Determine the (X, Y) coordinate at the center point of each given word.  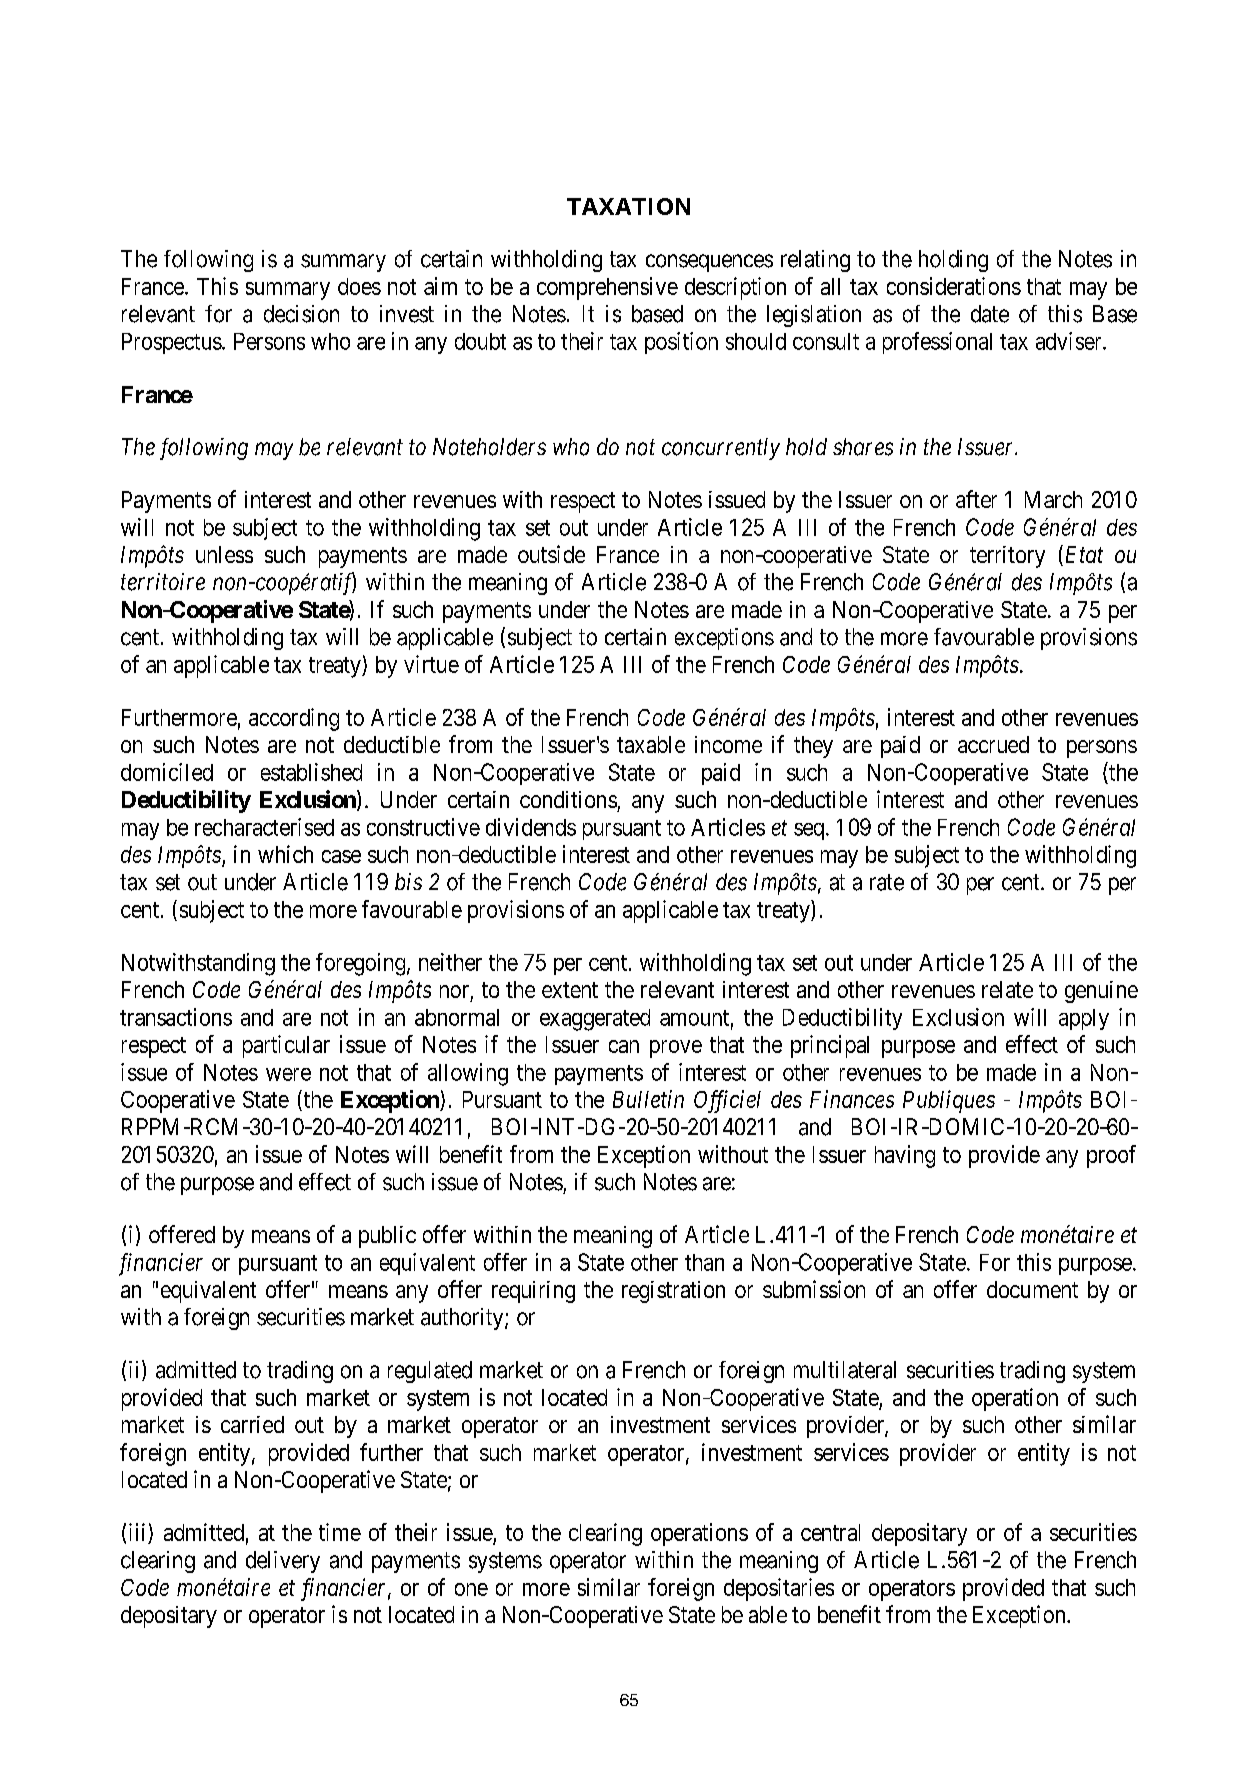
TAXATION (628, 206)
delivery (283, 1562)
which (285, 854)
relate (1007, 989)
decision (301, 314)
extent (570, 990)
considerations (954, 286)
